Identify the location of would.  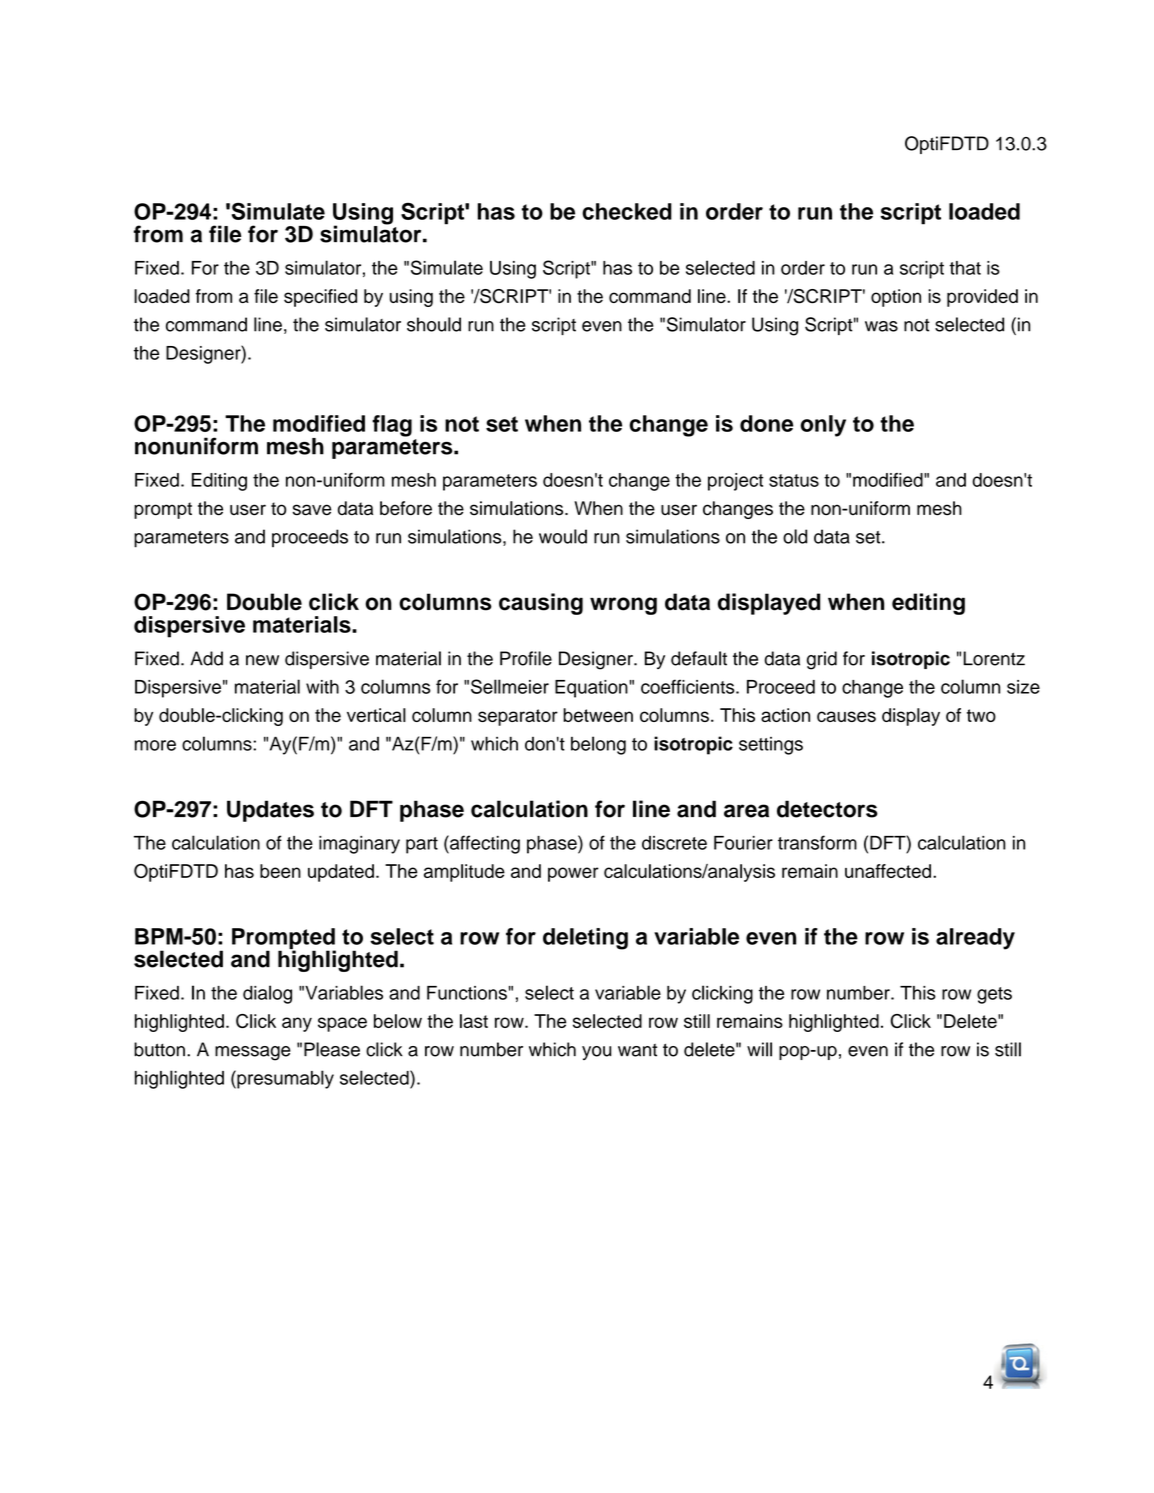
(563, 536).
